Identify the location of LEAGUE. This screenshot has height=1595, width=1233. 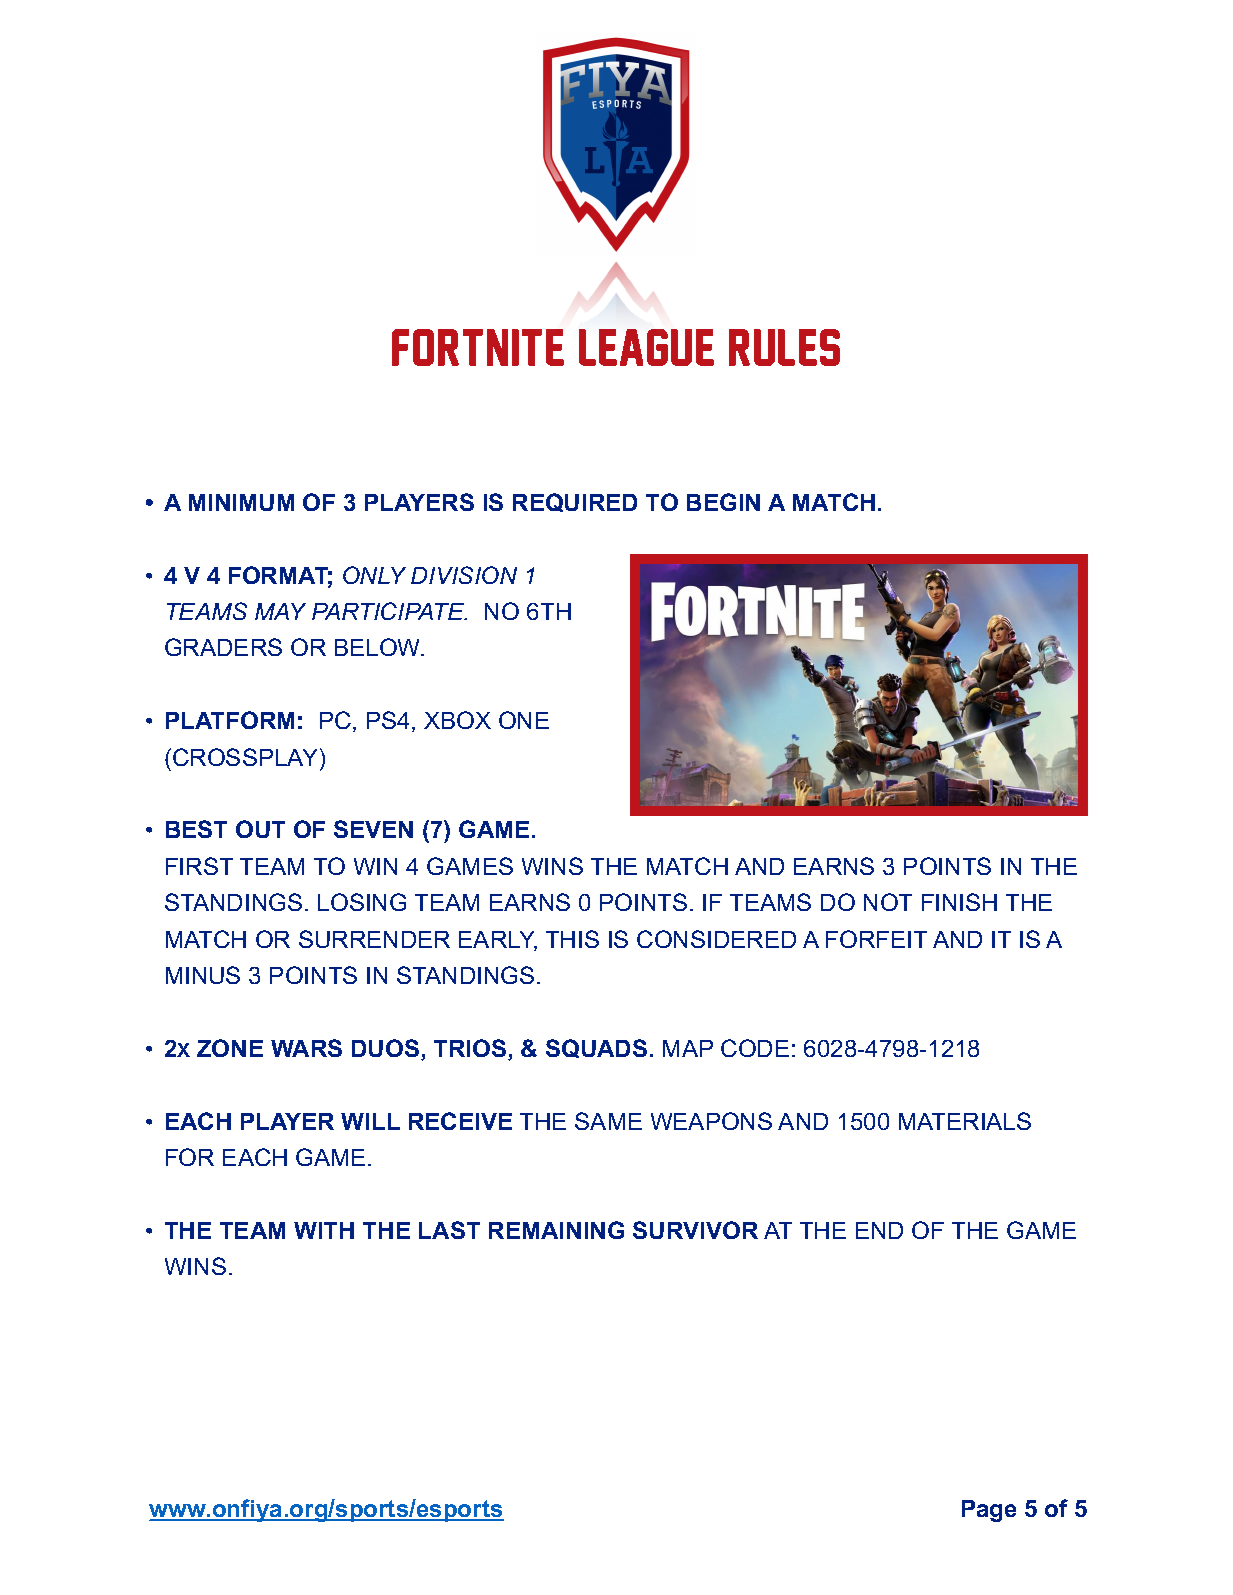
(646, 347).
